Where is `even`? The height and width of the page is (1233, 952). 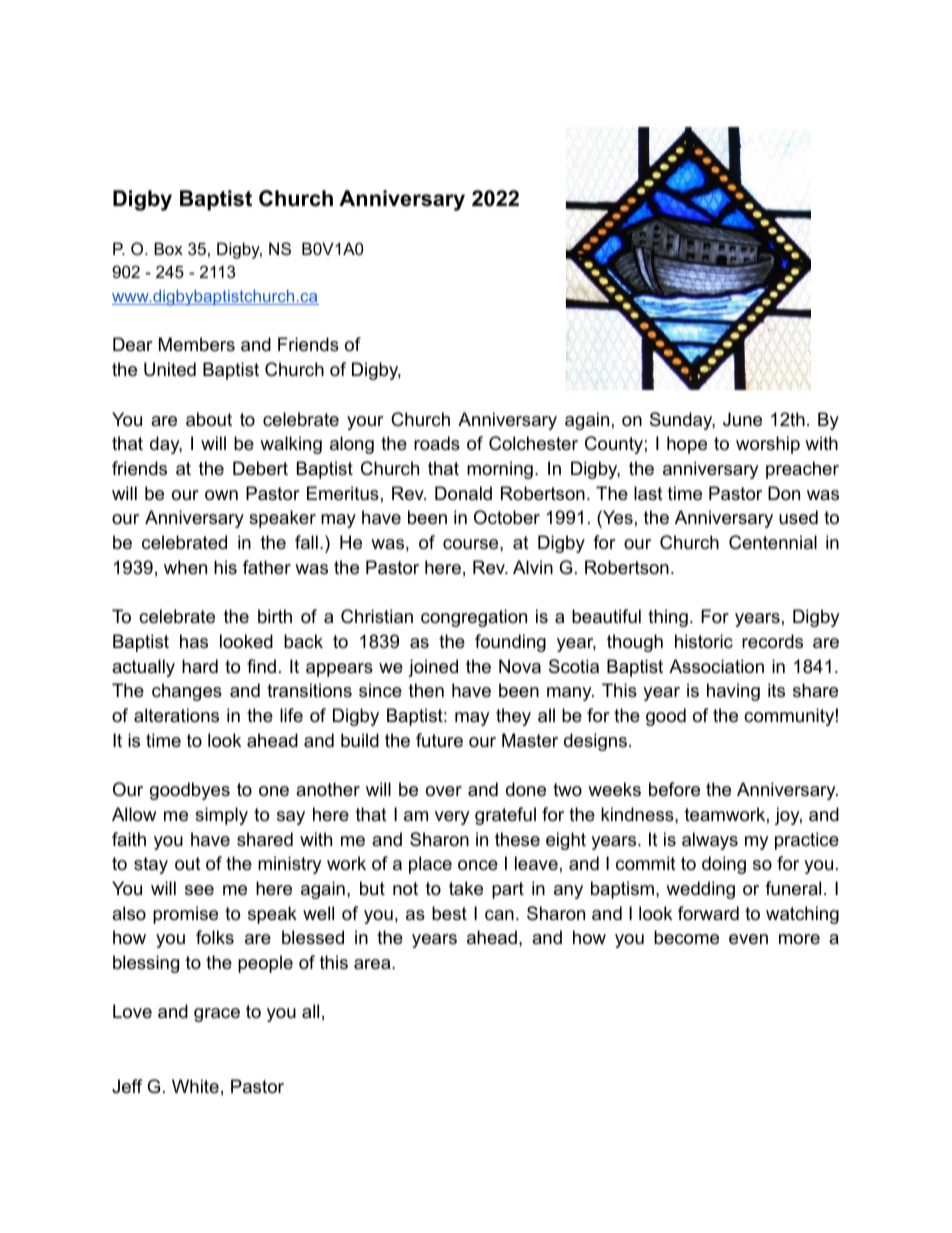 even is located at coordinates (748, 939).
